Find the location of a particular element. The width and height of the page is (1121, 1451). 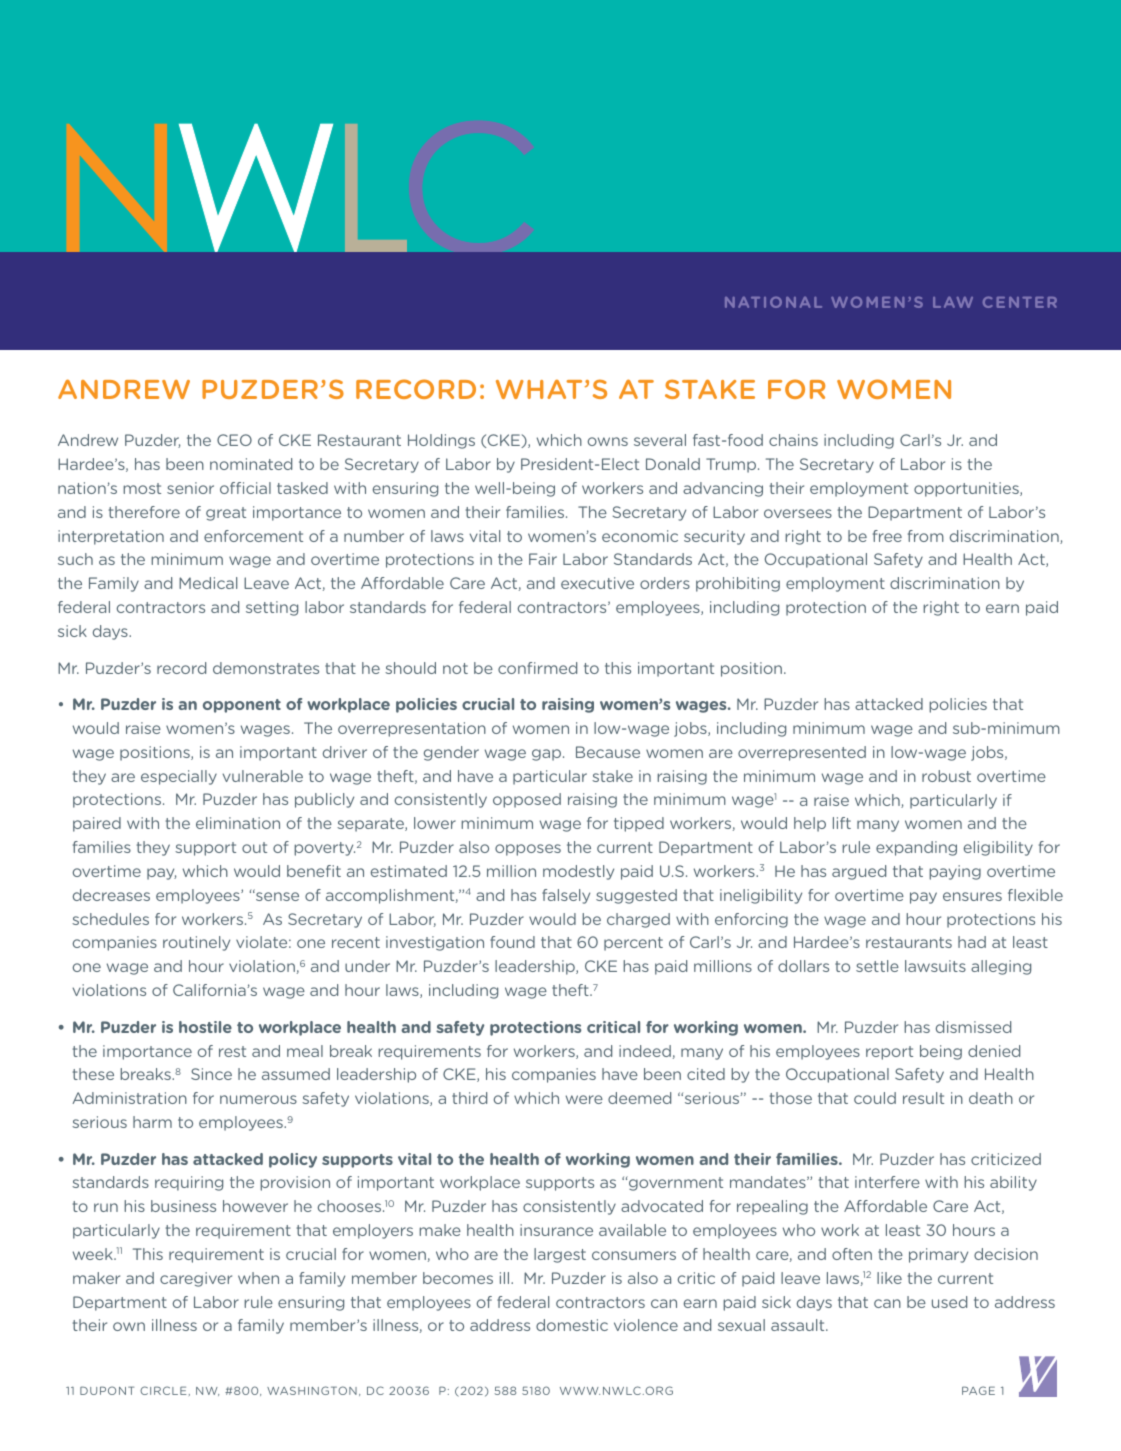

confirmed is located at coordinates (537, 668).
